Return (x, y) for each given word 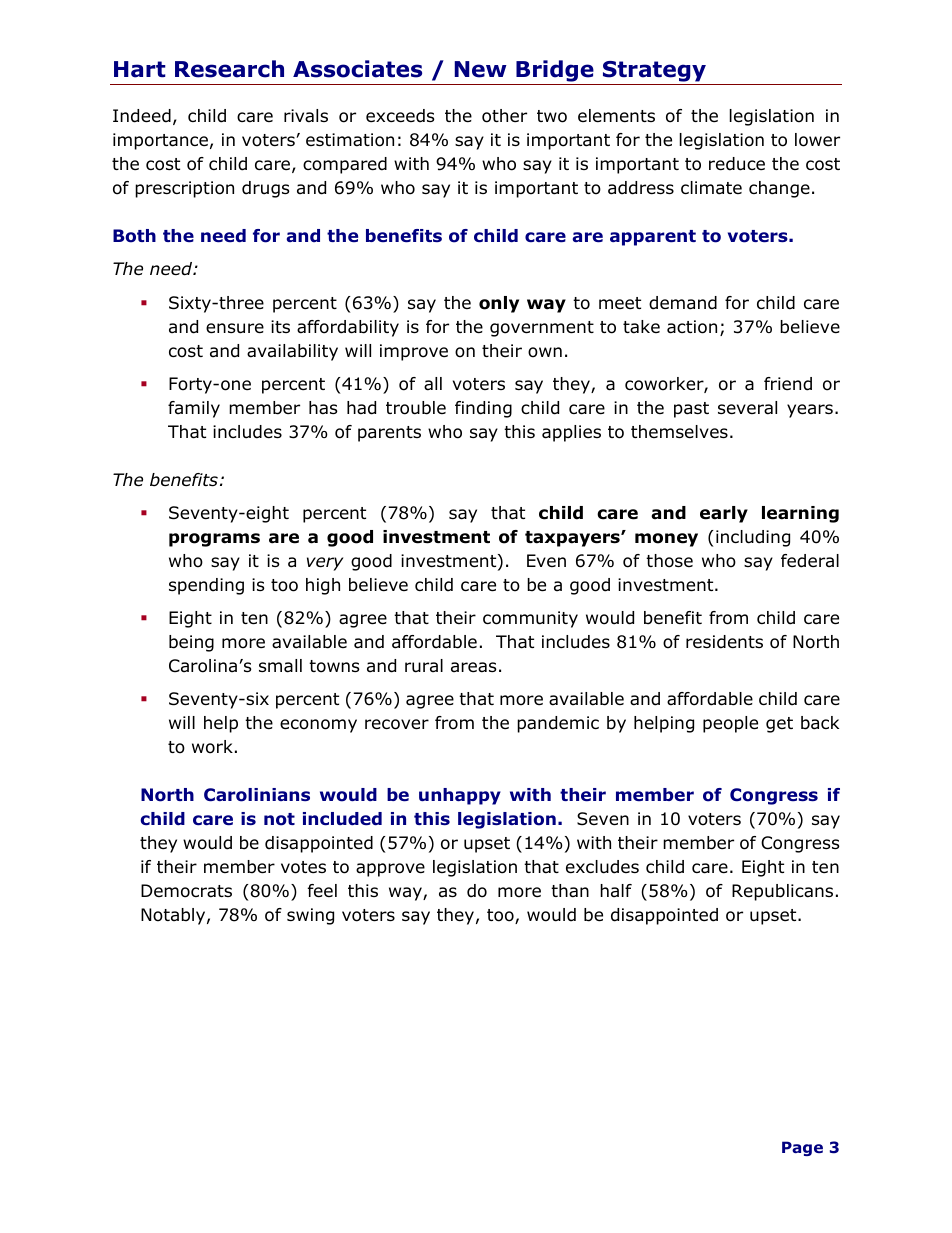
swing (310, 916)
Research (229, 69)
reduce (737, 164)
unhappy (460, 796)
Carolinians (257, 795)
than (570, 891)
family (194, 409)
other (504, 116)
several (747, 408)
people (730, 724)
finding (483, 409)
